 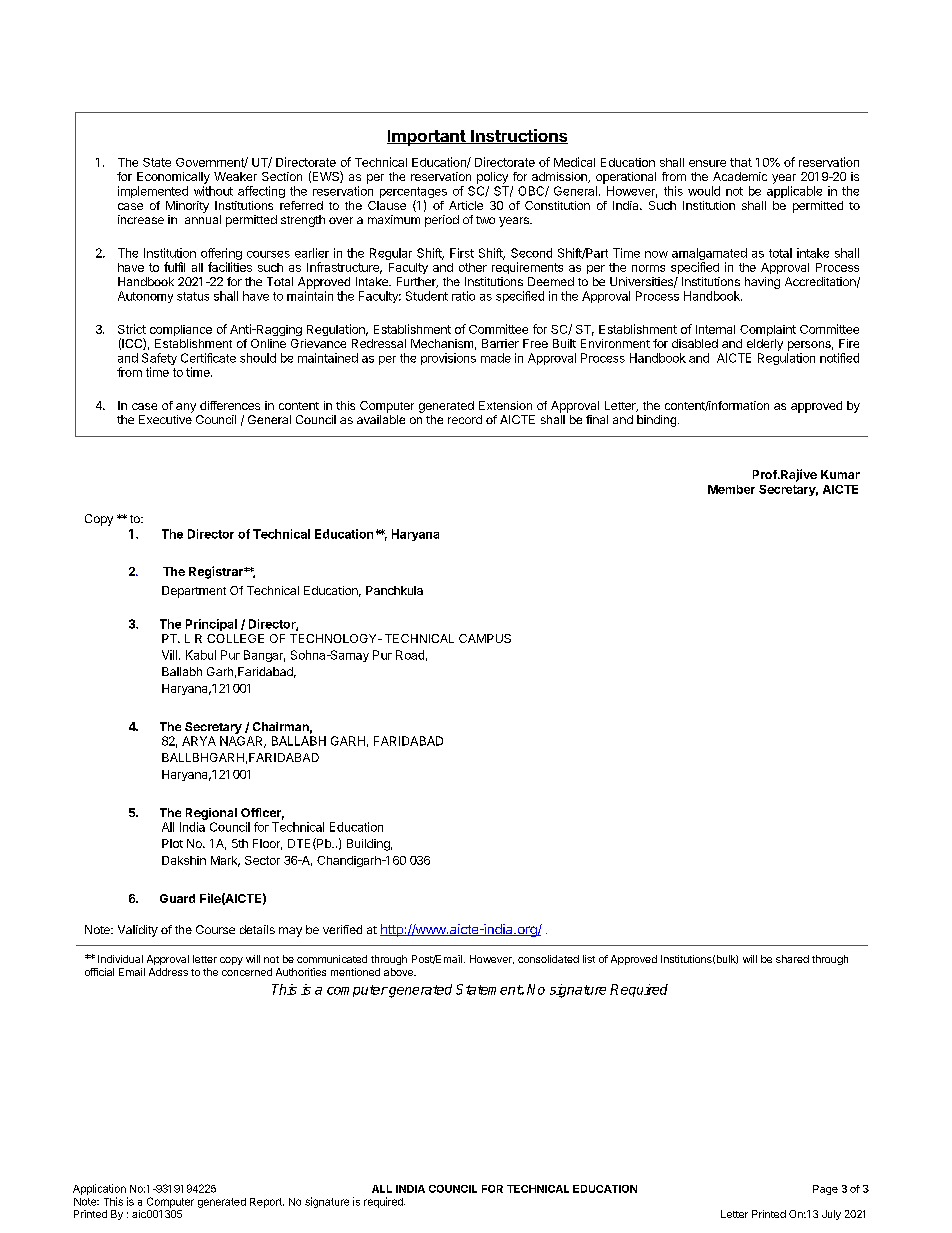 What do you see at coordinates (741, 162) in the screenshot?
I see `that` at bounding box center [741, 162].
